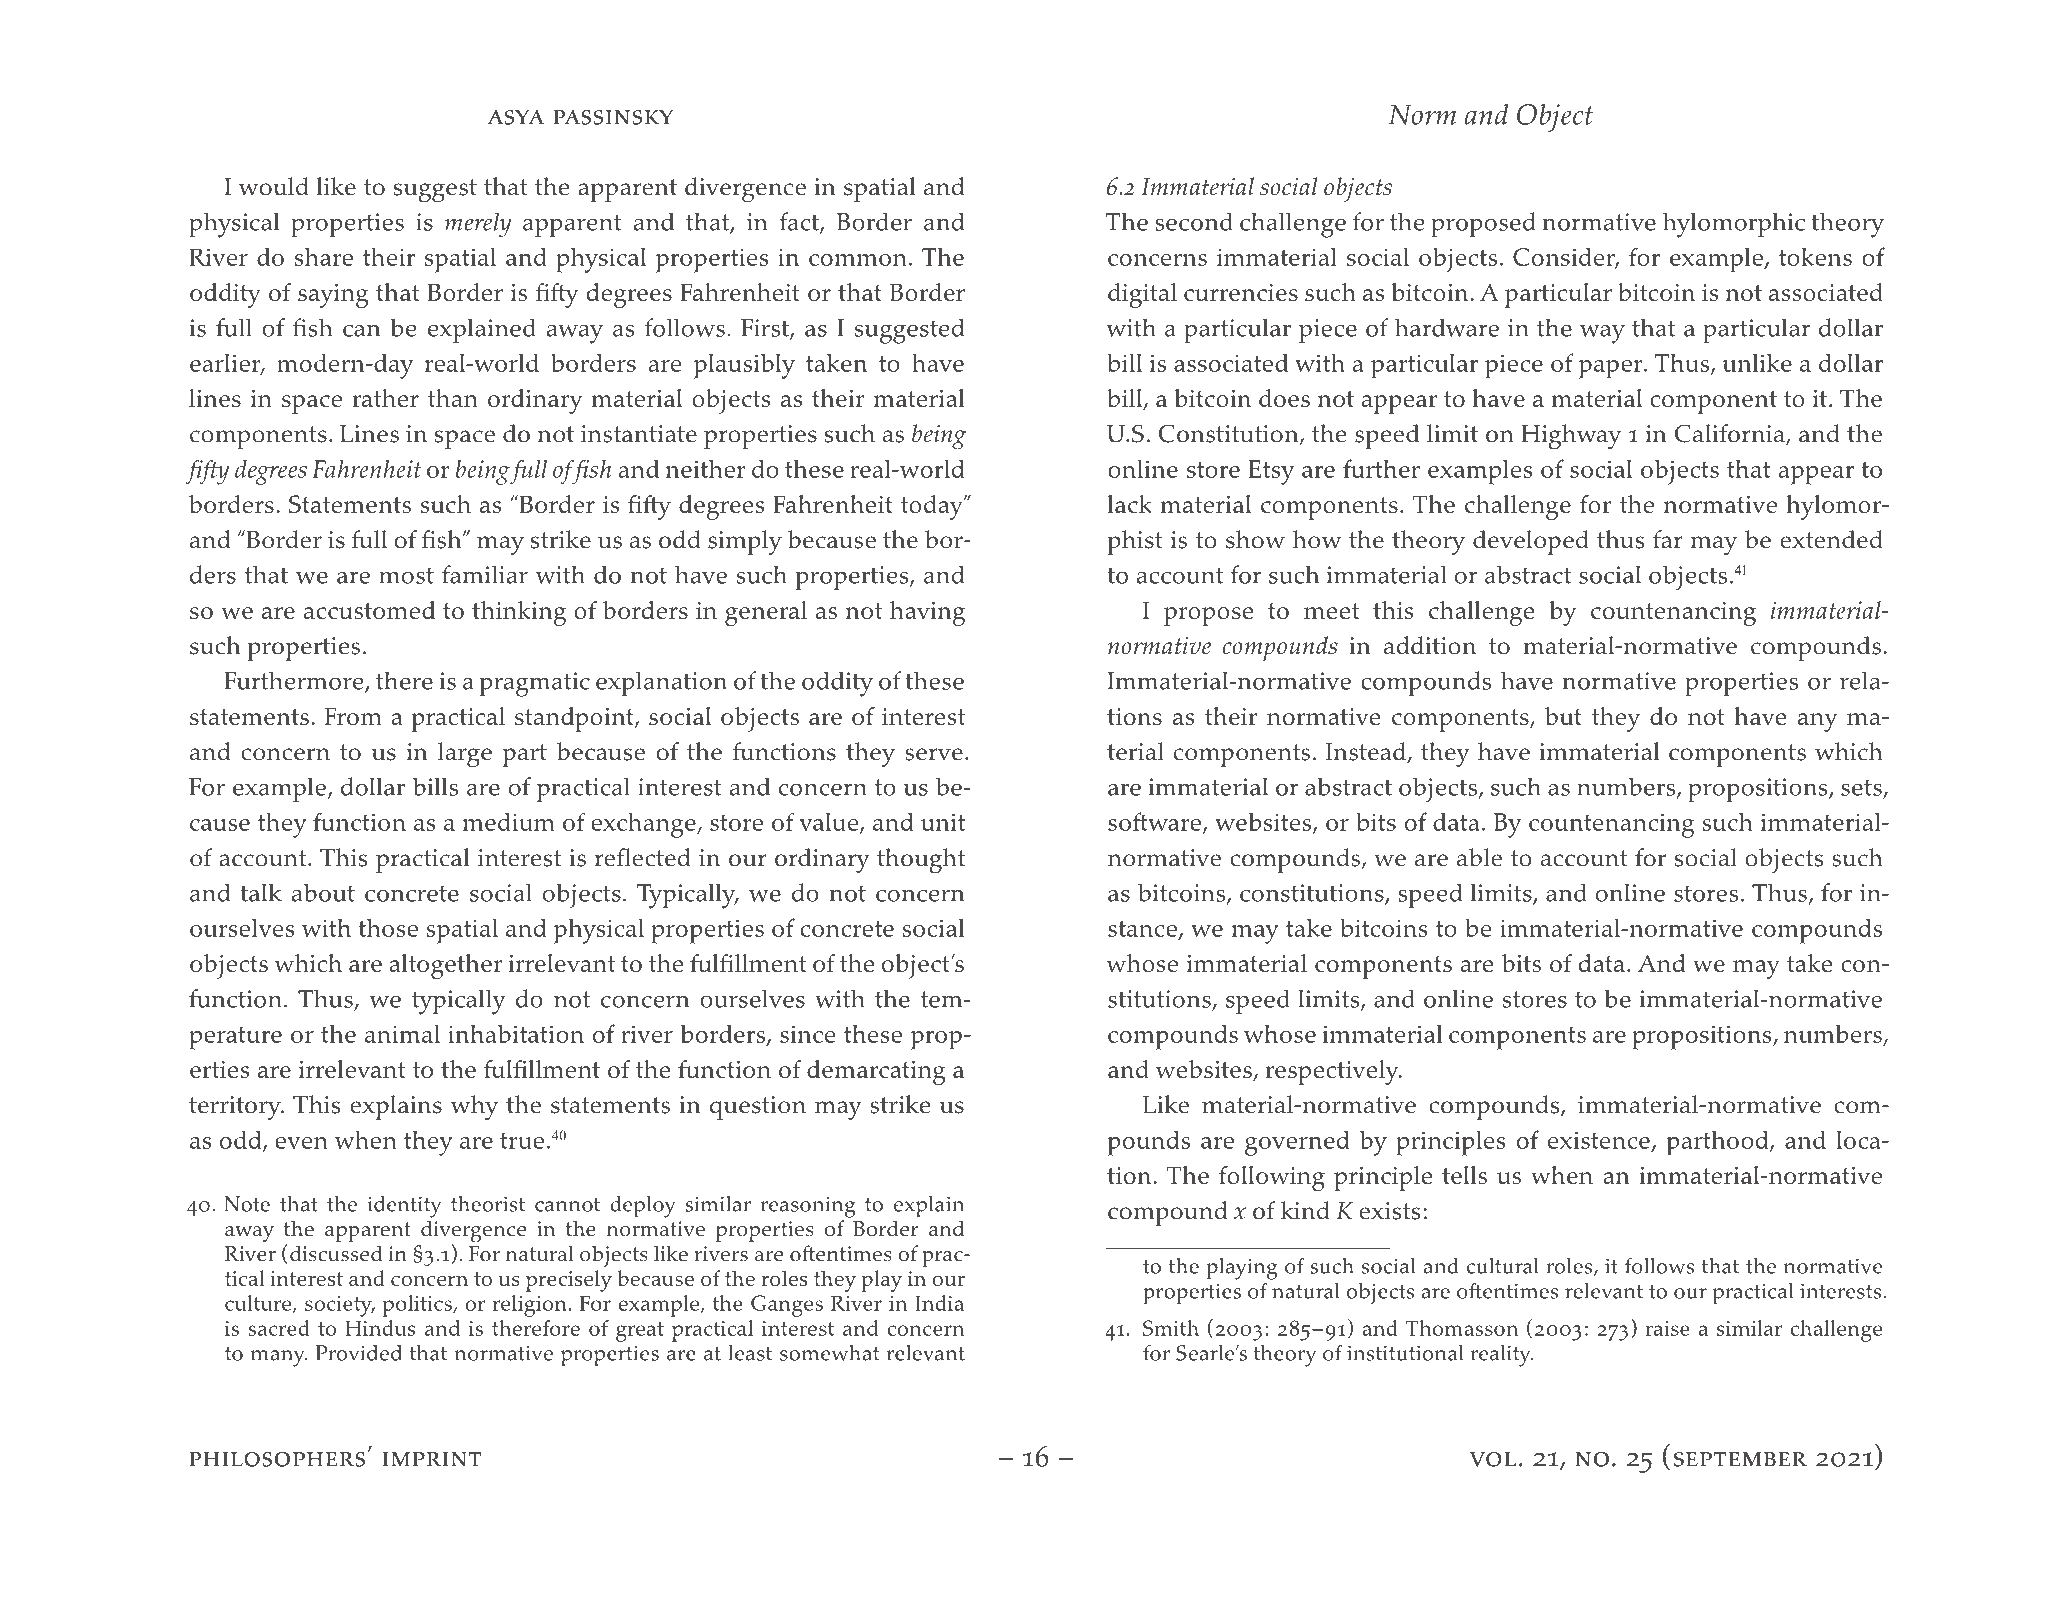 Image resolution: width=2072 pixels, height=1601 pixels. What do you see at coordinates (1194, 221) in the screenshot?
I see `second` at bounding box center [1194, 221].
